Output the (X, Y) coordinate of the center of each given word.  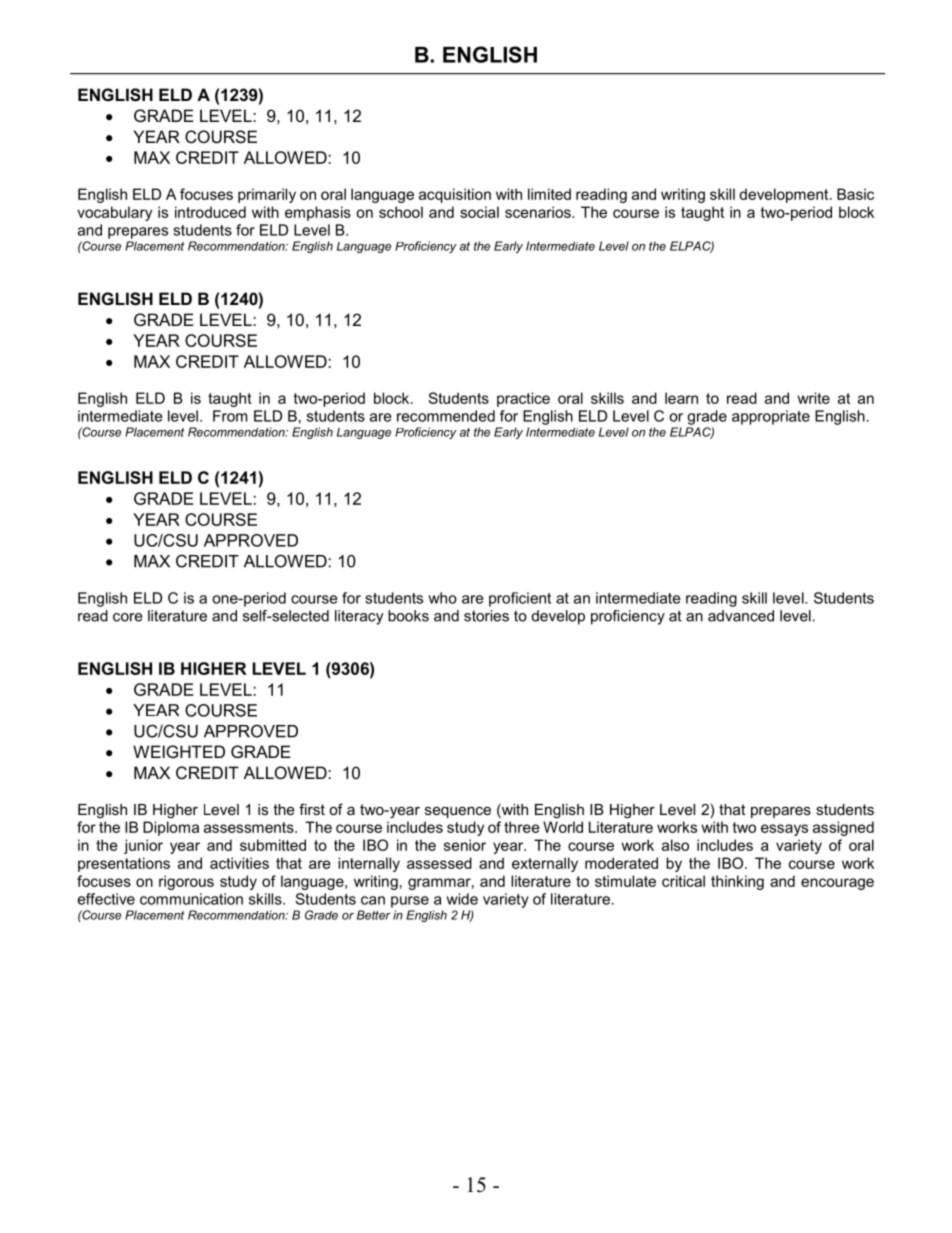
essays (784, 830)
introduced (210, 212)
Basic (855, 194)
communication (191, 899)
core (127, 617)
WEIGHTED (179, 751)
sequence (458, 812)
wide (462, 899)
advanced (741, 616)
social (479, 212)
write (813, 398)
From (230, 416)
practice (523, 399)
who (442, 598)
